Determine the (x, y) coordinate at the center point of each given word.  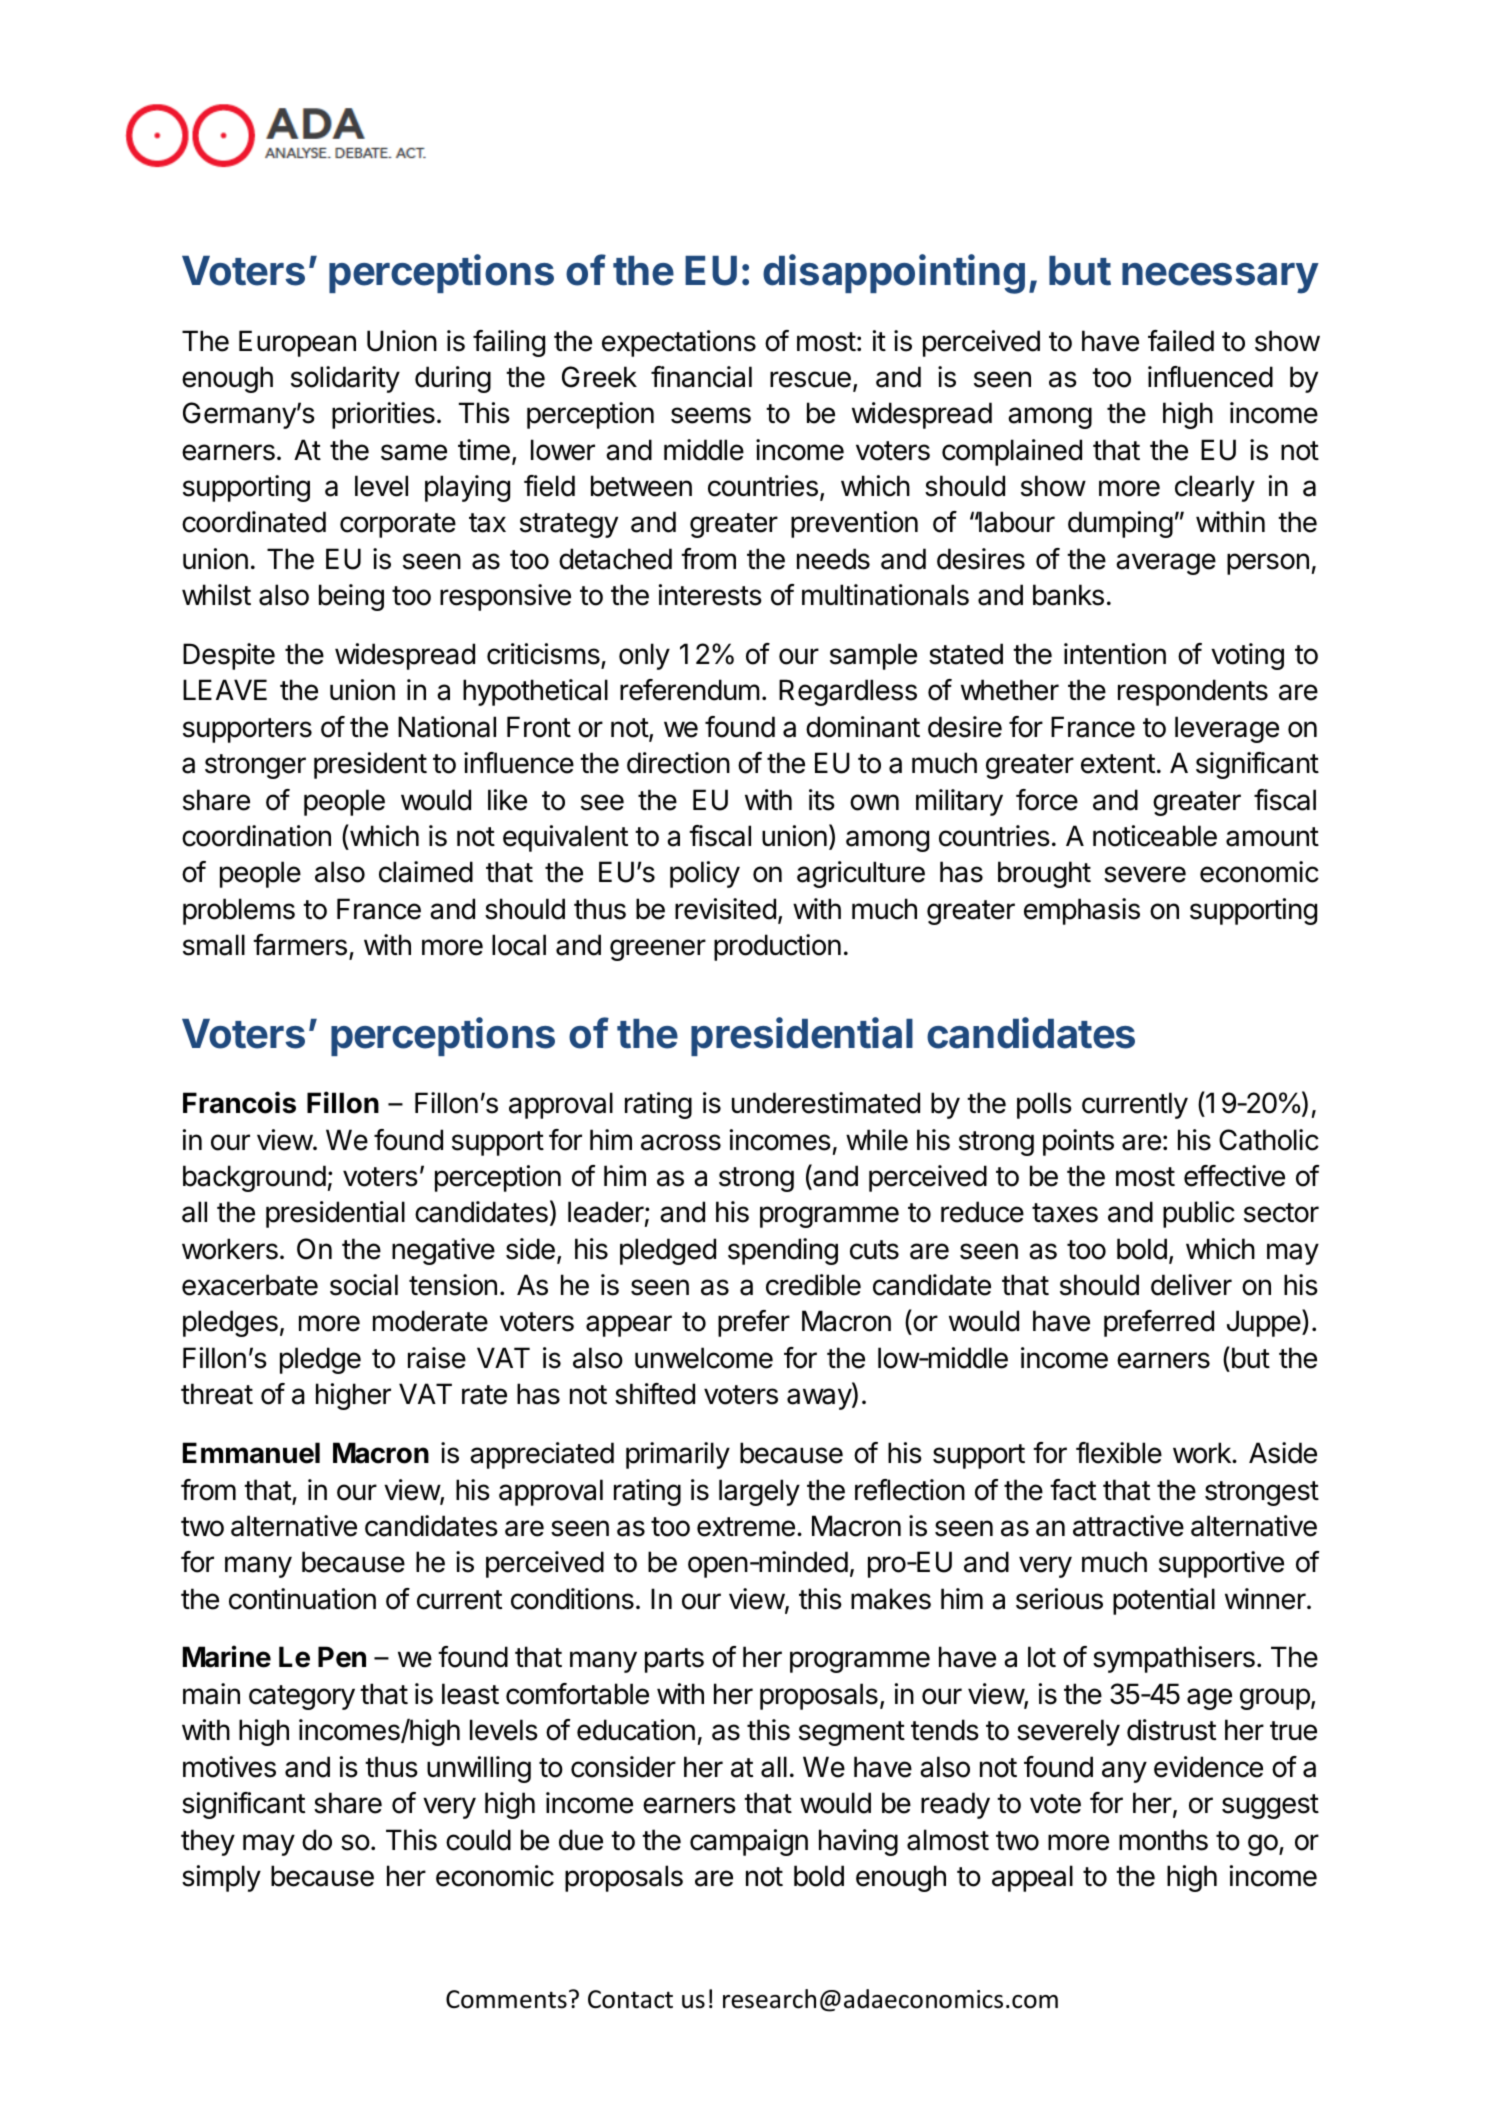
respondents (1193, 692)
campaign (749, 1842)
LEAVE (225, 689)
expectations (679, 343)
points (1078, 1142)
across (681, 1142)
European (297, 343)
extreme (746, 1527)
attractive (1128, 1526)
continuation (302, 1599)
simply (221, 1878)
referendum (690, 690)
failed (1181, 341)
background (254, 1178)
